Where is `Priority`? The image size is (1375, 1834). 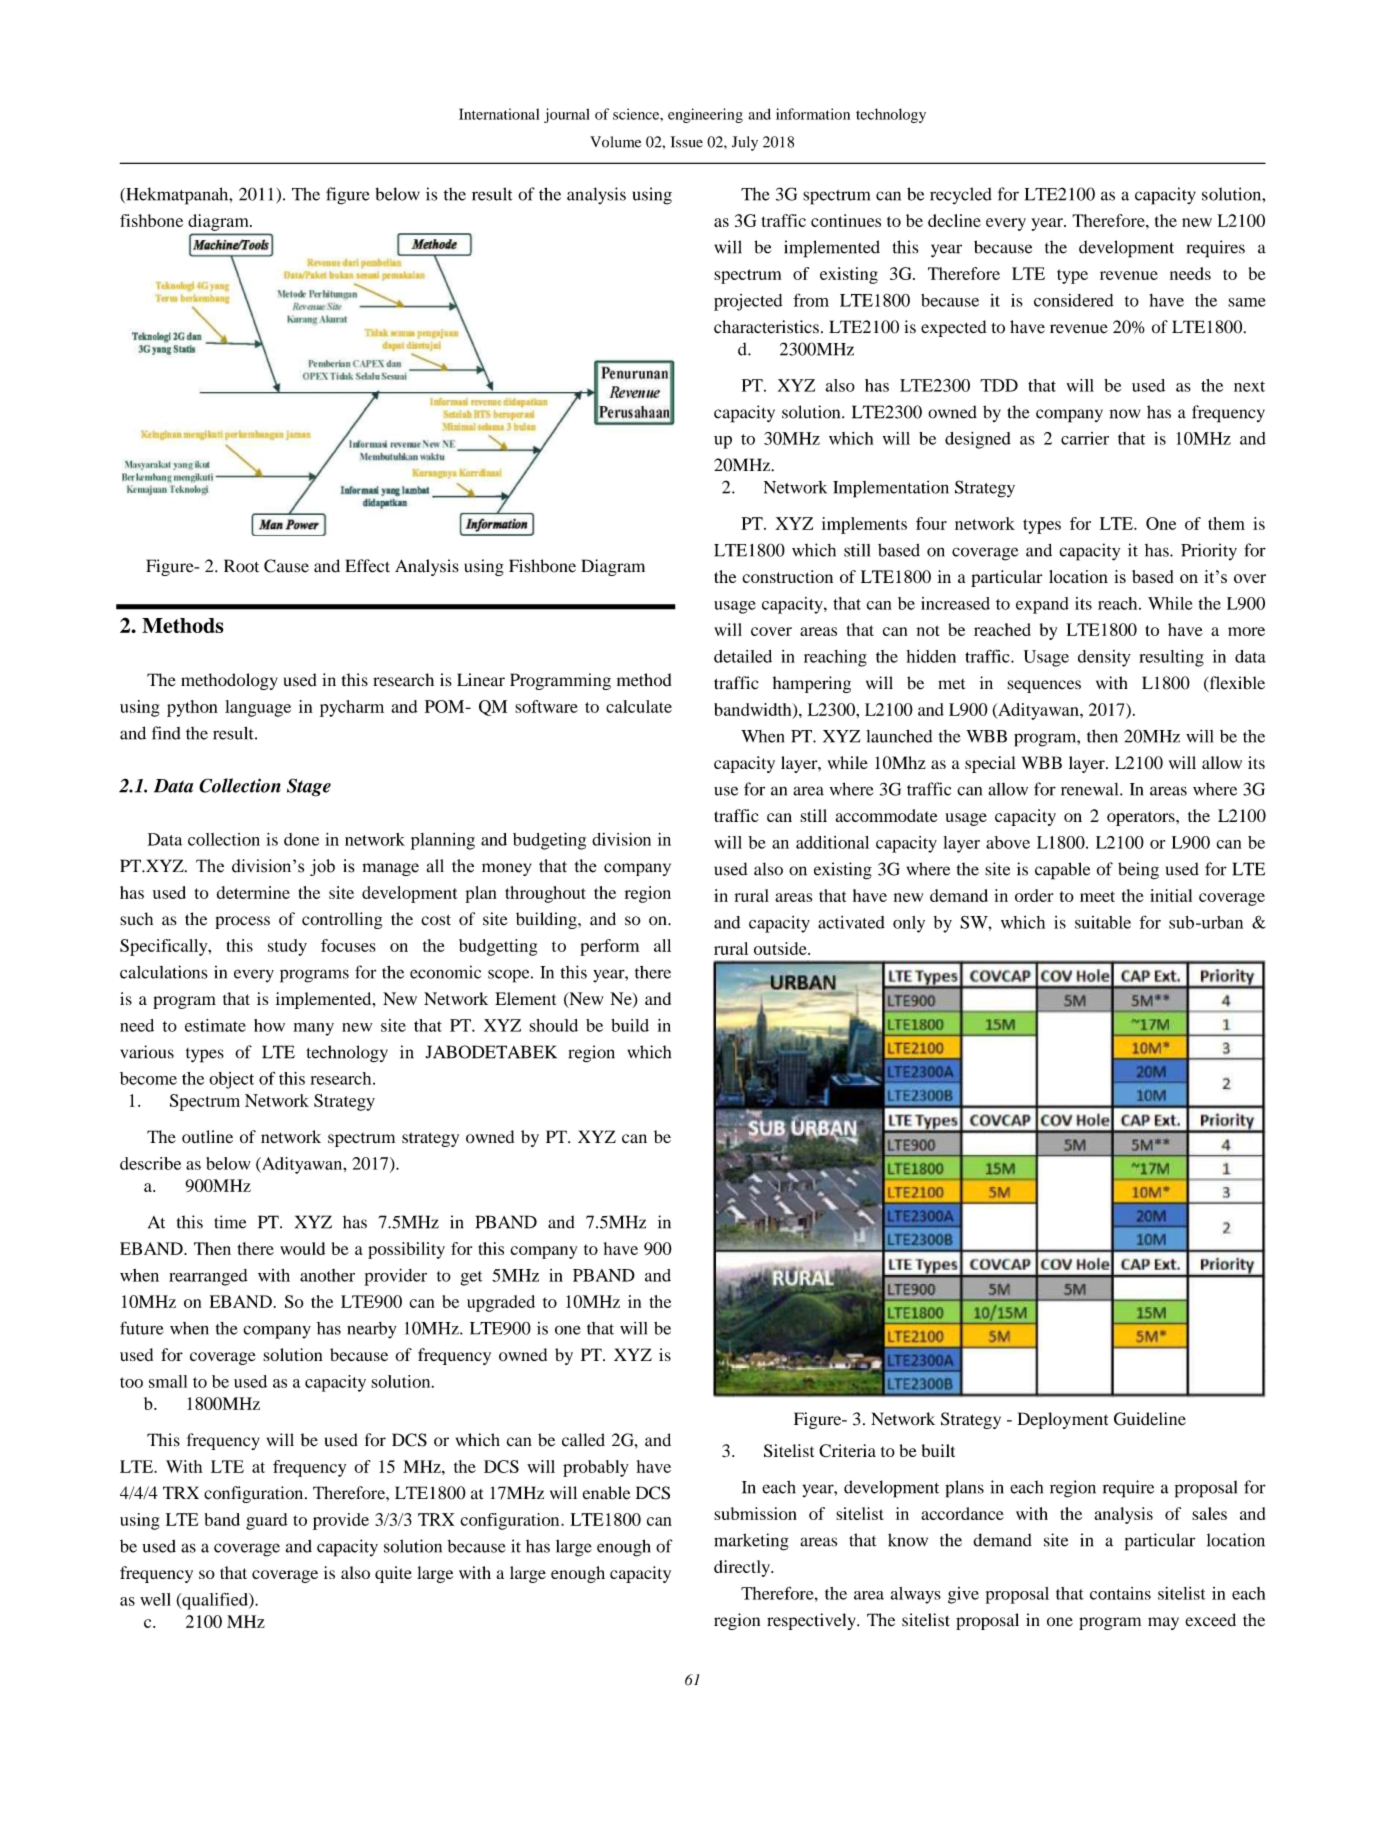
Priority is located at coordinates (1209, 552).
